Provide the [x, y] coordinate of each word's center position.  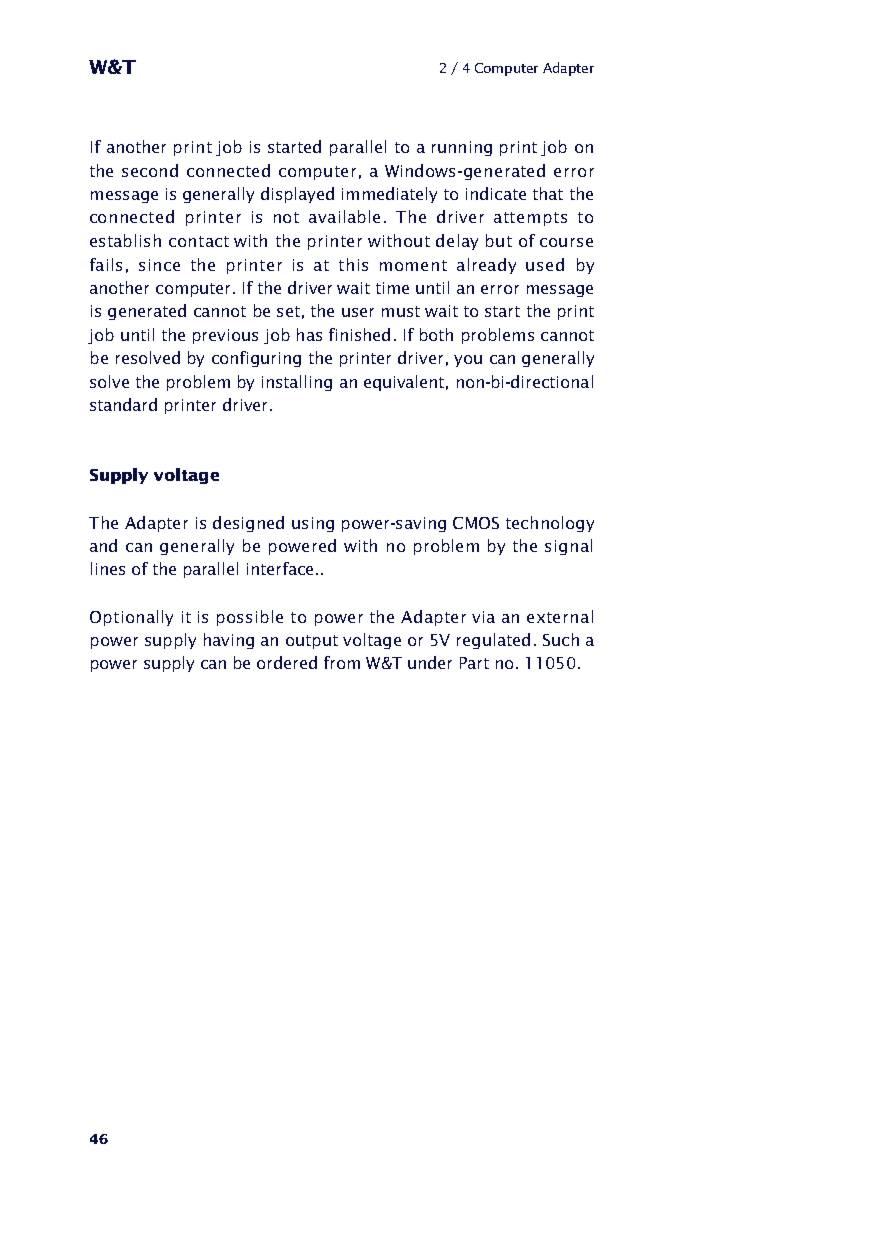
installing [297, 383]
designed [248, 524]
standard [123, 404]
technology [550, 524]
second [150, 170]
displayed [297, 195]
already [486, 266]
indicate [496, 193]
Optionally [131, 618]
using [313, 524]
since [159, 265]
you [468, 361]
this [353, 264]
